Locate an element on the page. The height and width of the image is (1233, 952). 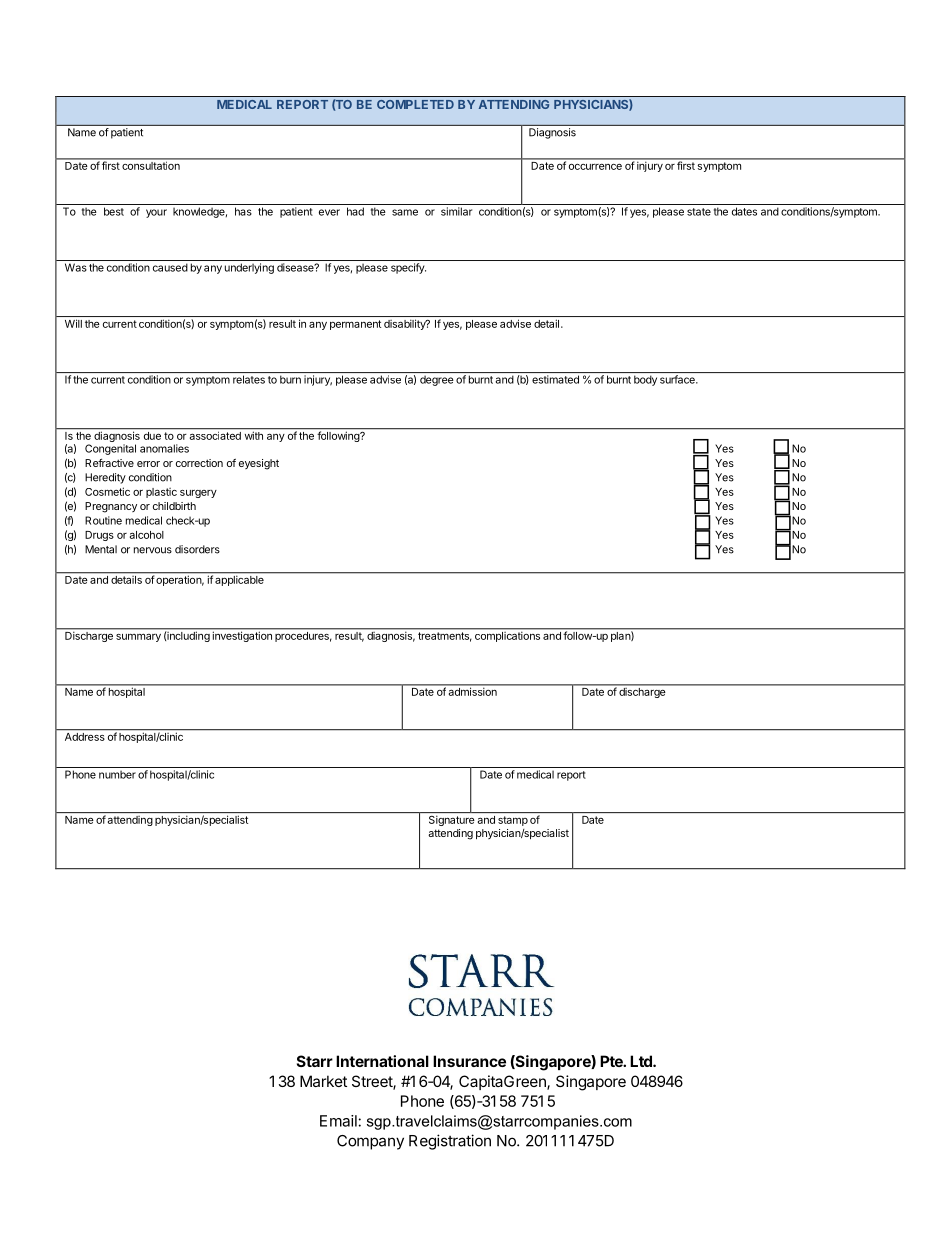
error is located at coordinates (148, 464).
